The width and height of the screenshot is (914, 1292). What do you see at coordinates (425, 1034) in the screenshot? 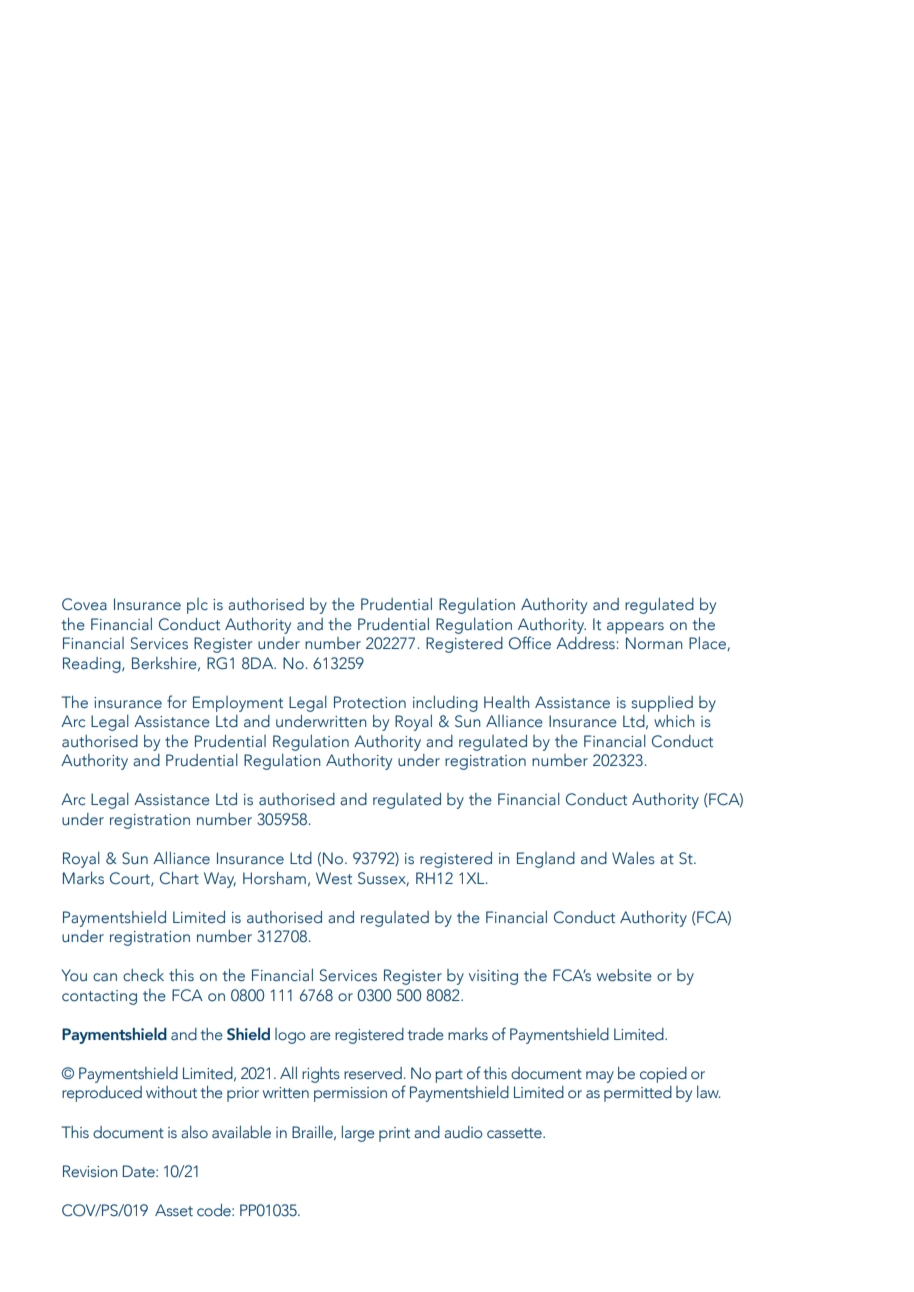
I see `trade` at bounding box center [425, 1034].
